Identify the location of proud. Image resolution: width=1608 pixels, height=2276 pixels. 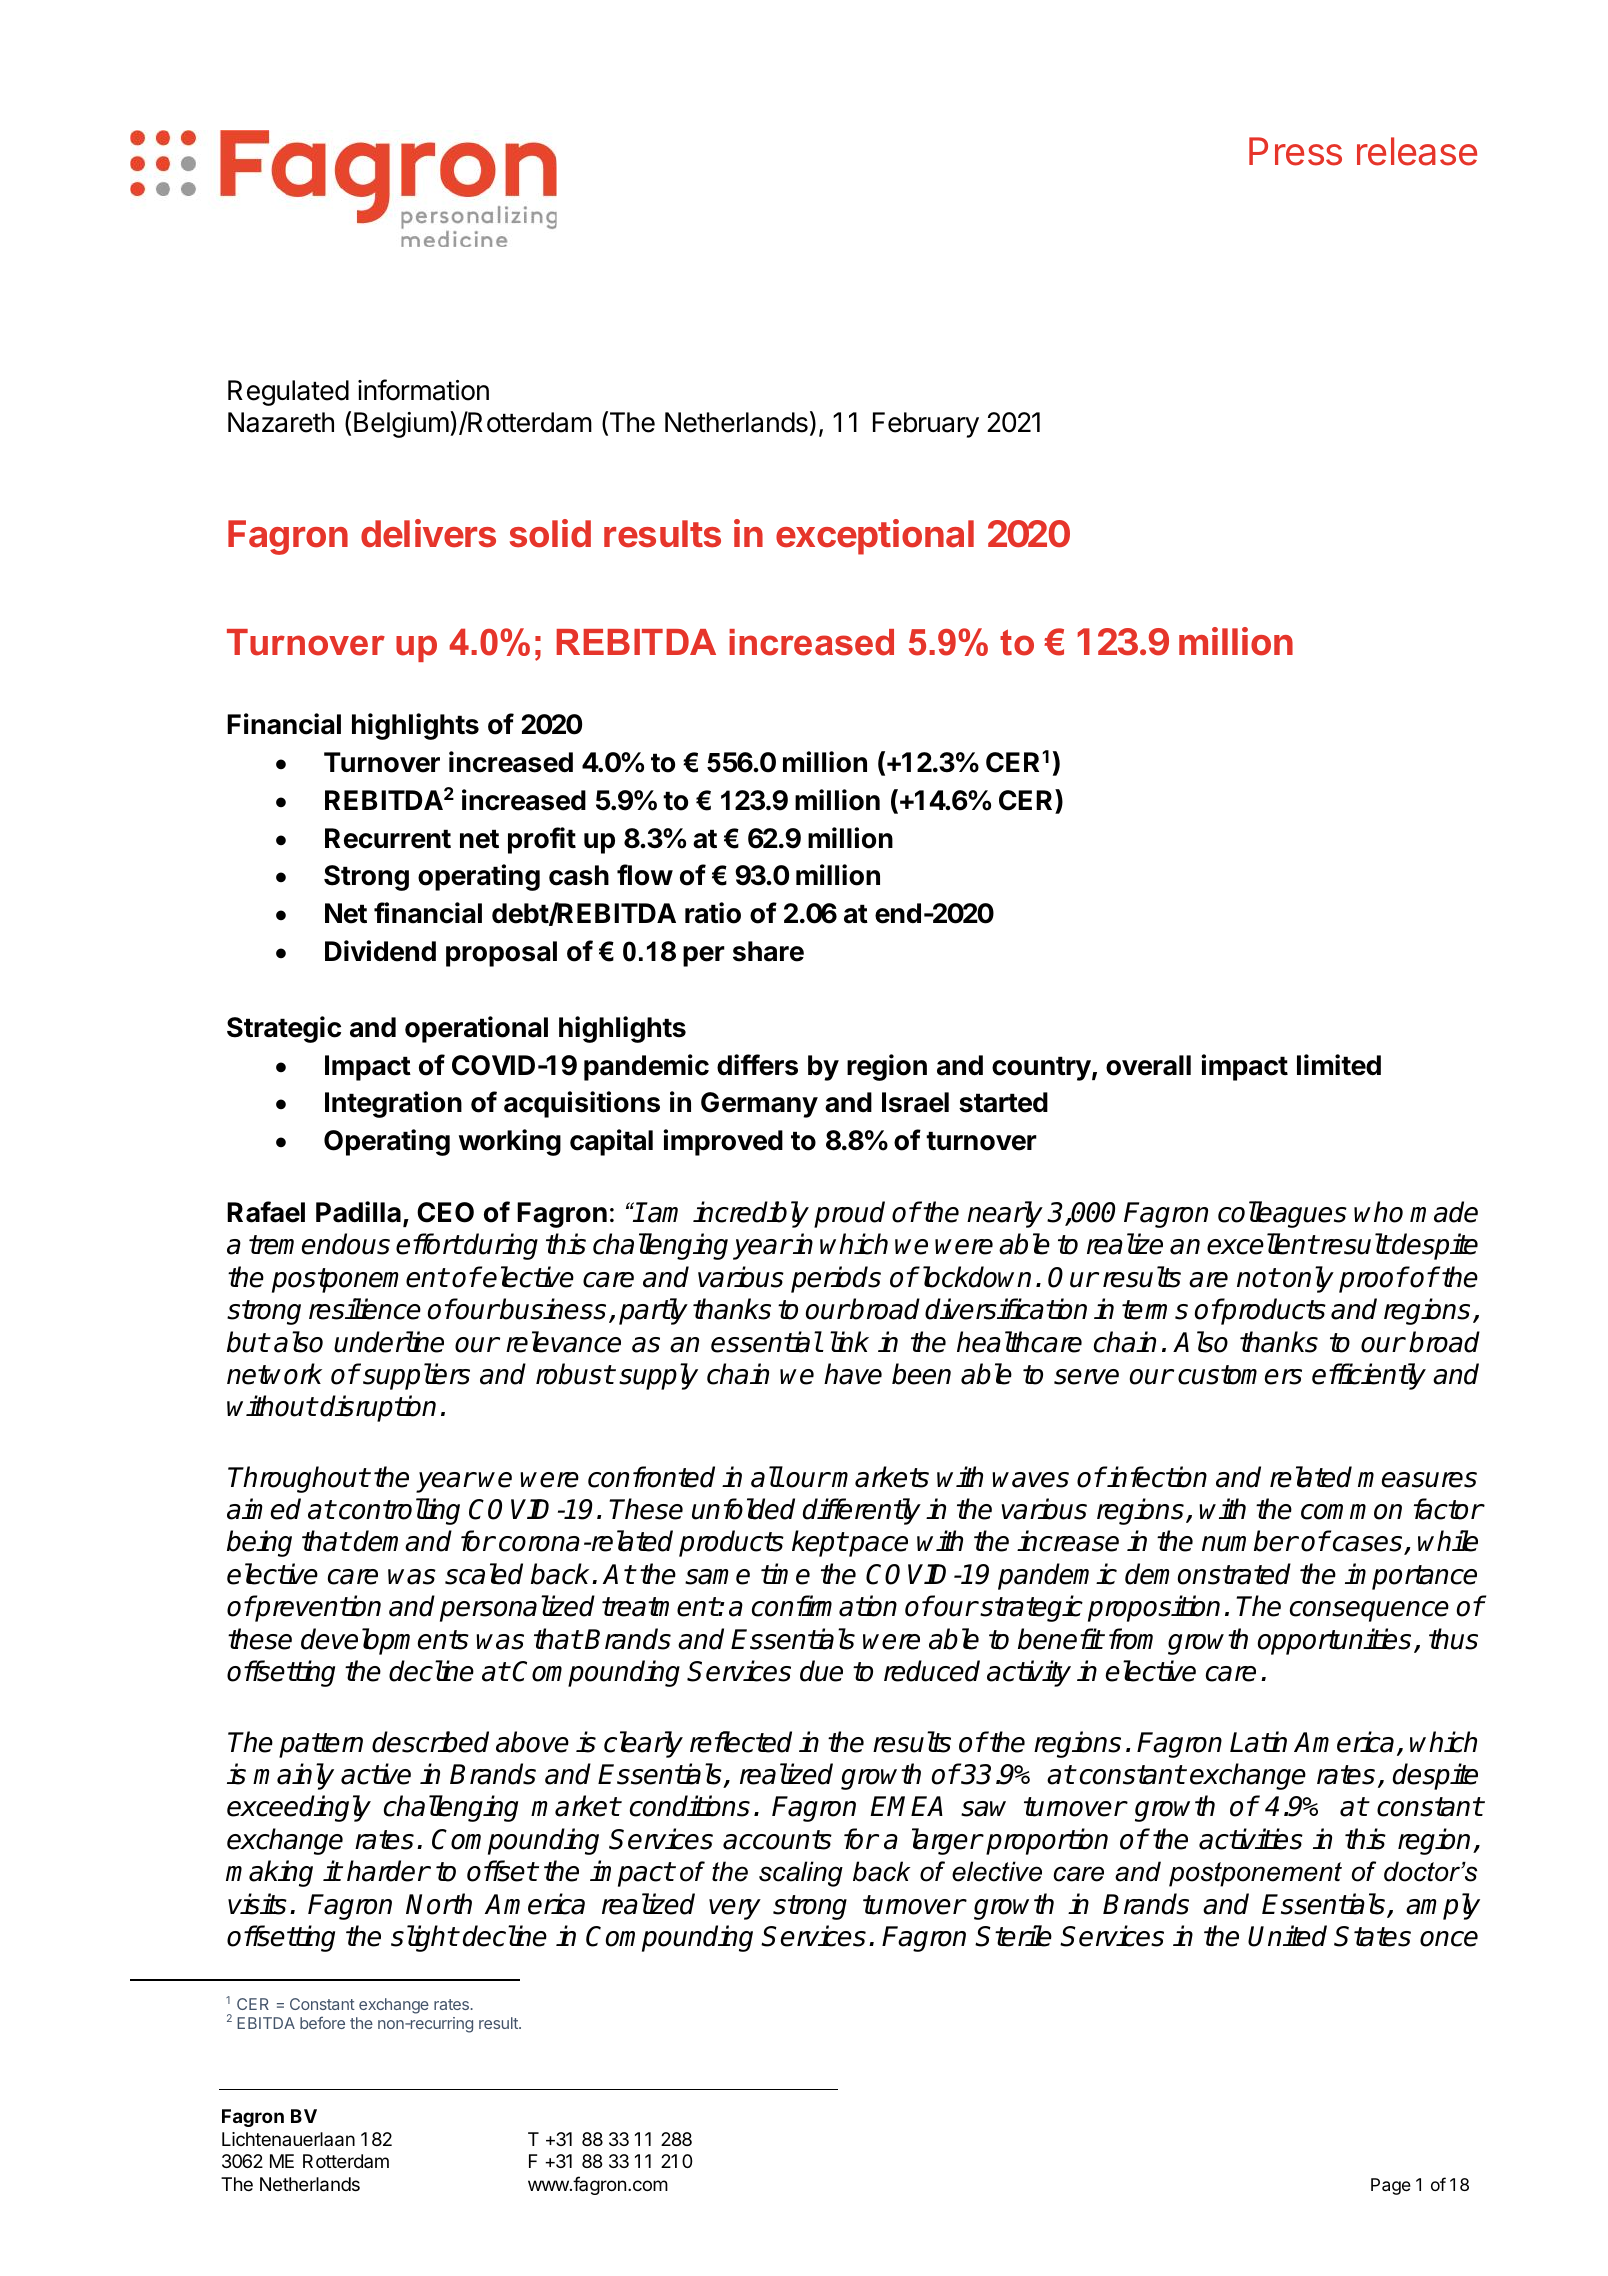
(849, 1214).
